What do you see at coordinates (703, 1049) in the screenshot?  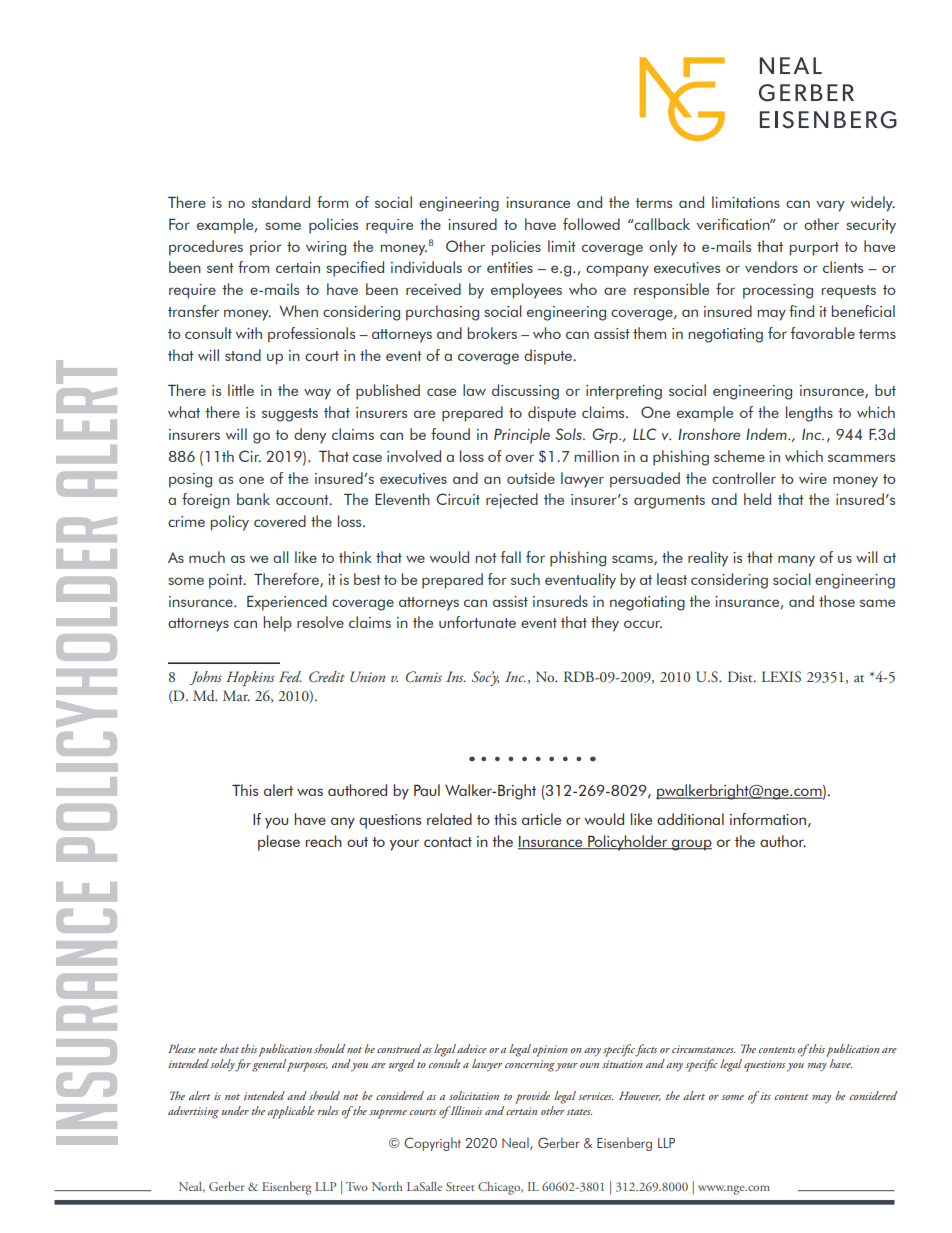 I see `circumstances` at bounding box center [703, 1049].
